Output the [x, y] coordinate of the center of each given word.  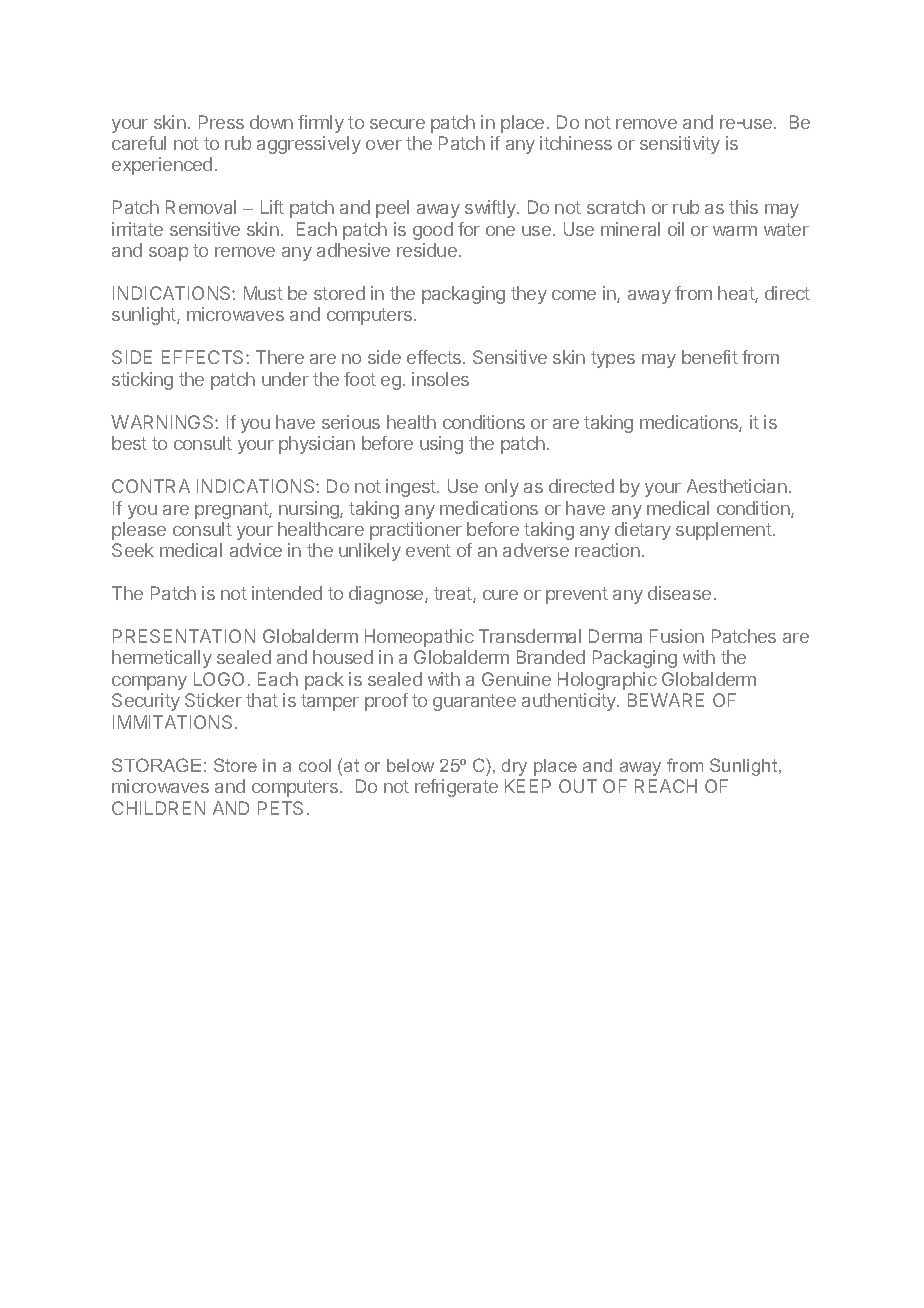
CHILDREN [158, 808]
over [384, 145]
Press [221, 122]
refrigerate [456, 788]
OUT [578, 786]
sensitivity [680, 145]
